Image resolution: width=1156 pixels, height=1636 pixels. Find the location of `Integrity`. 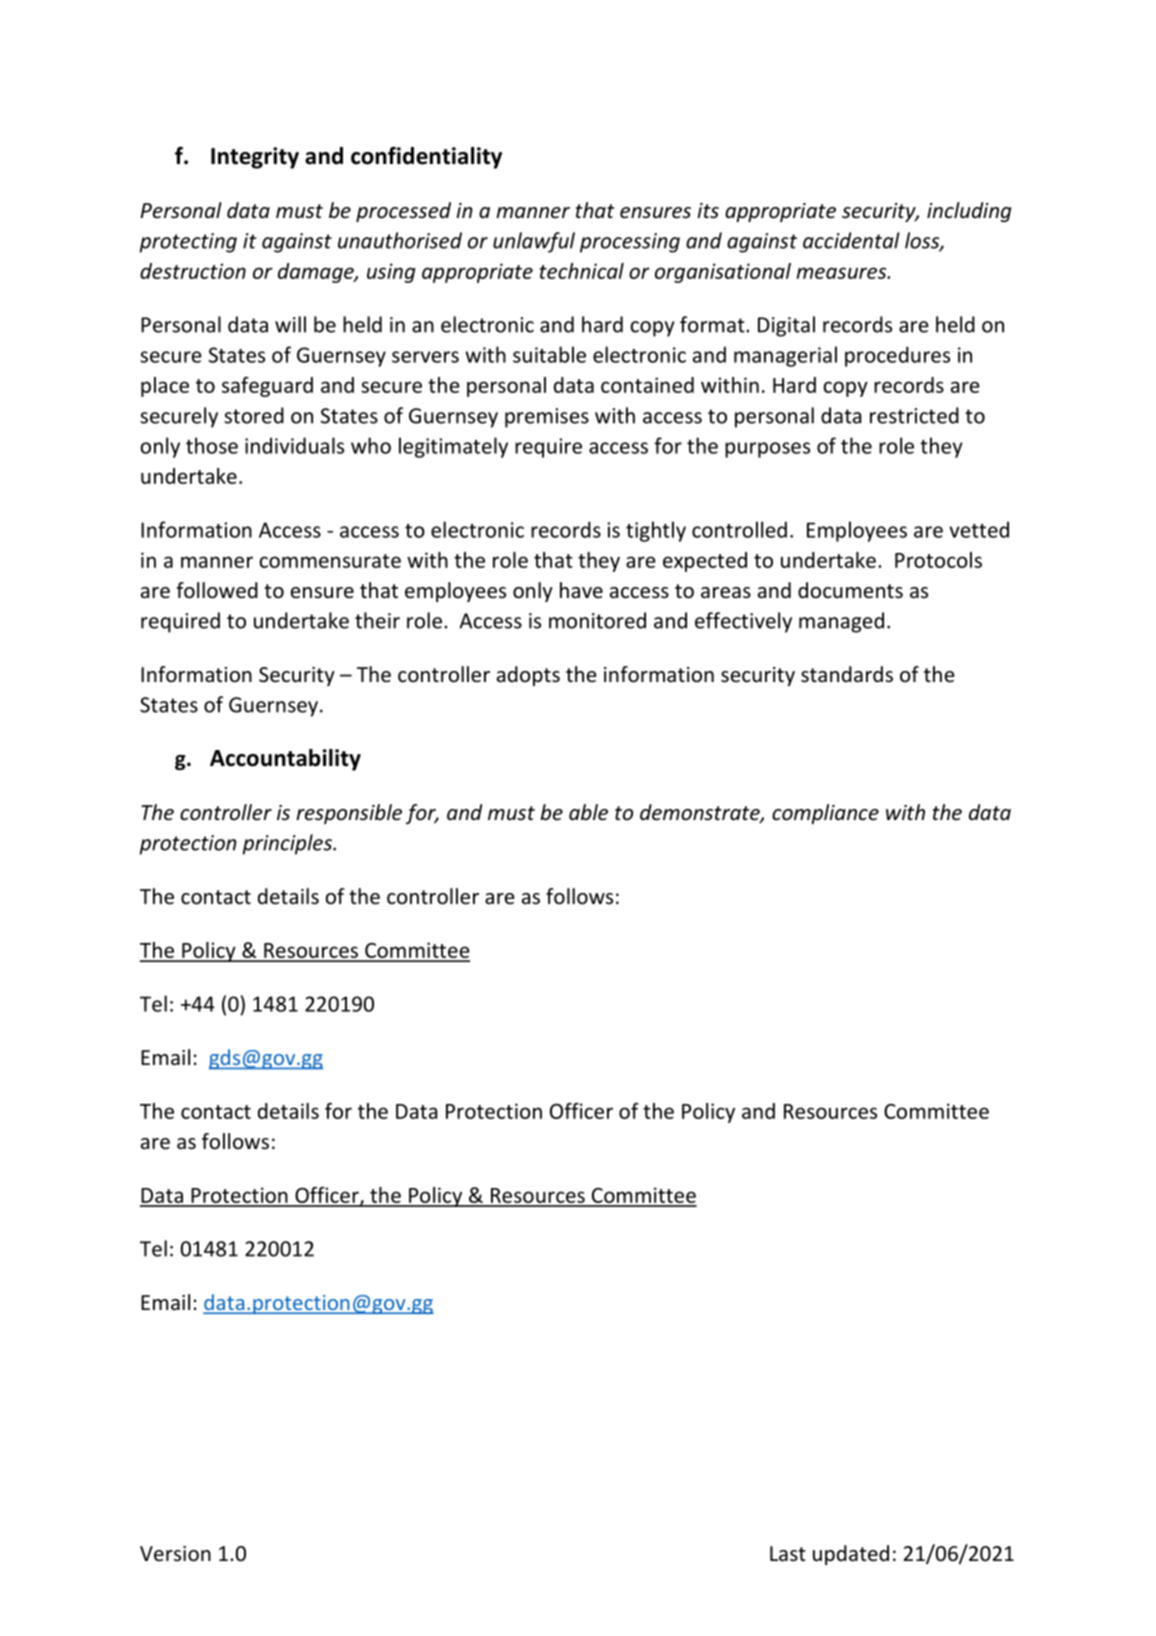

Integrity is located at coordinates (255, 158).
